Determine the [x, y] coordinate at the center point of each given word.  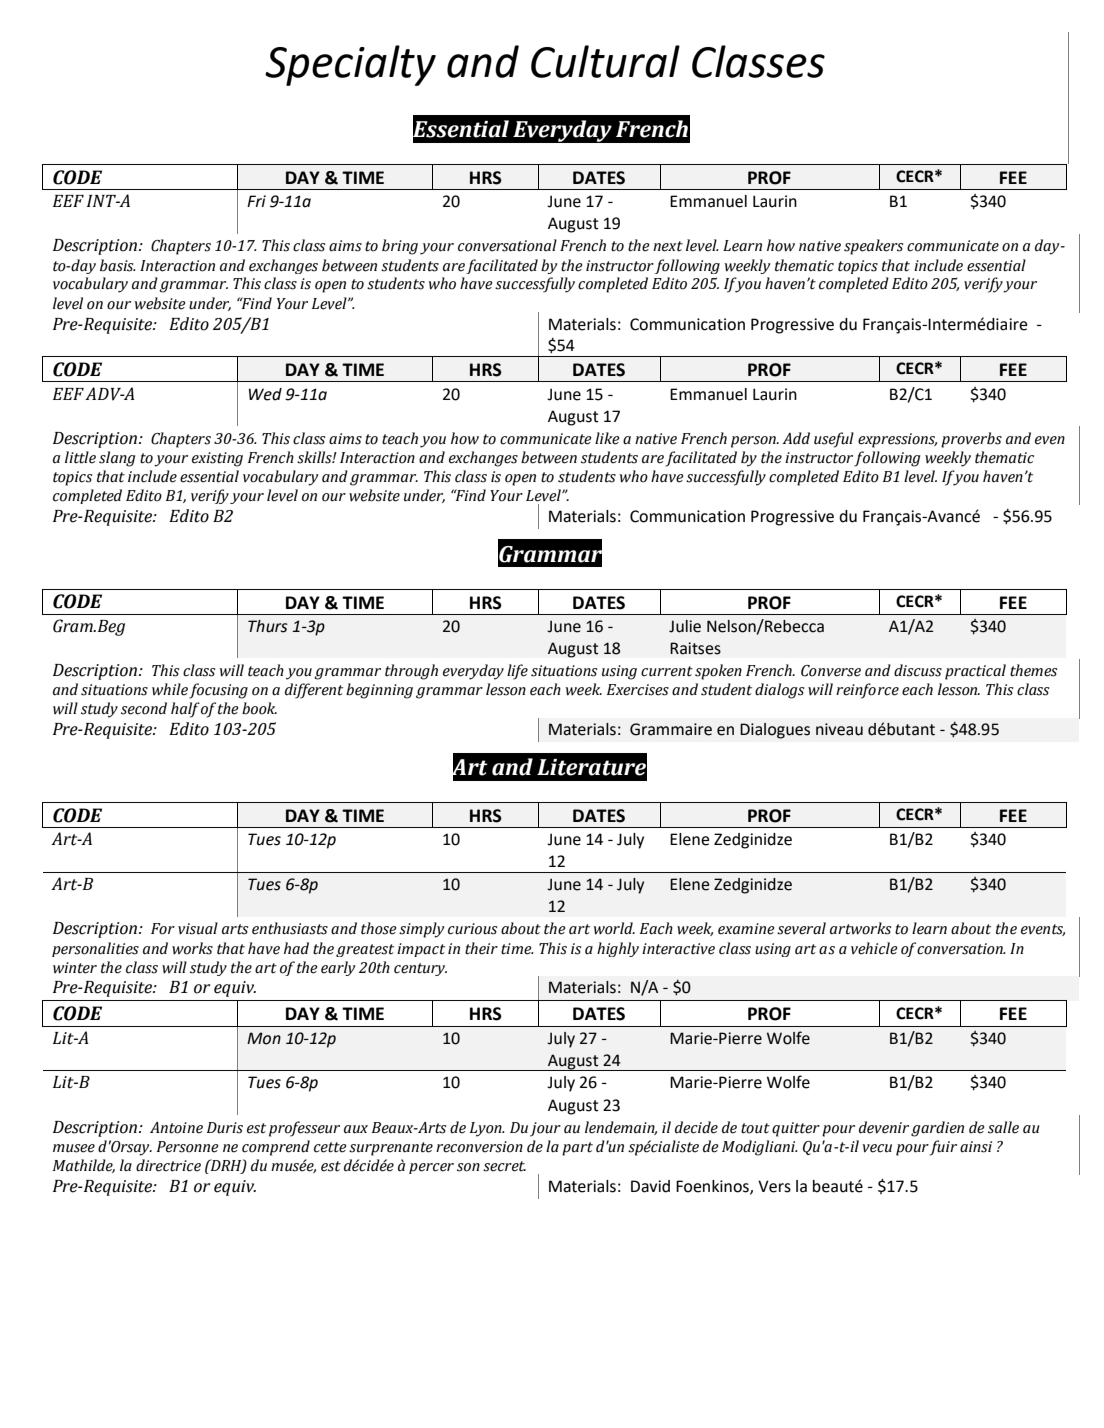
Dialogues [775, 731]
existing [217, 459]
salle [1003, 1127]
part [577, 1149]
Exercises [638, 690]
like [607, 438]
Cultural [605, 61]
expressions [897, 440]
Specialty [350, 65]
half [185, 710]
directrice [168, 1165]
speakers [873, 247]
